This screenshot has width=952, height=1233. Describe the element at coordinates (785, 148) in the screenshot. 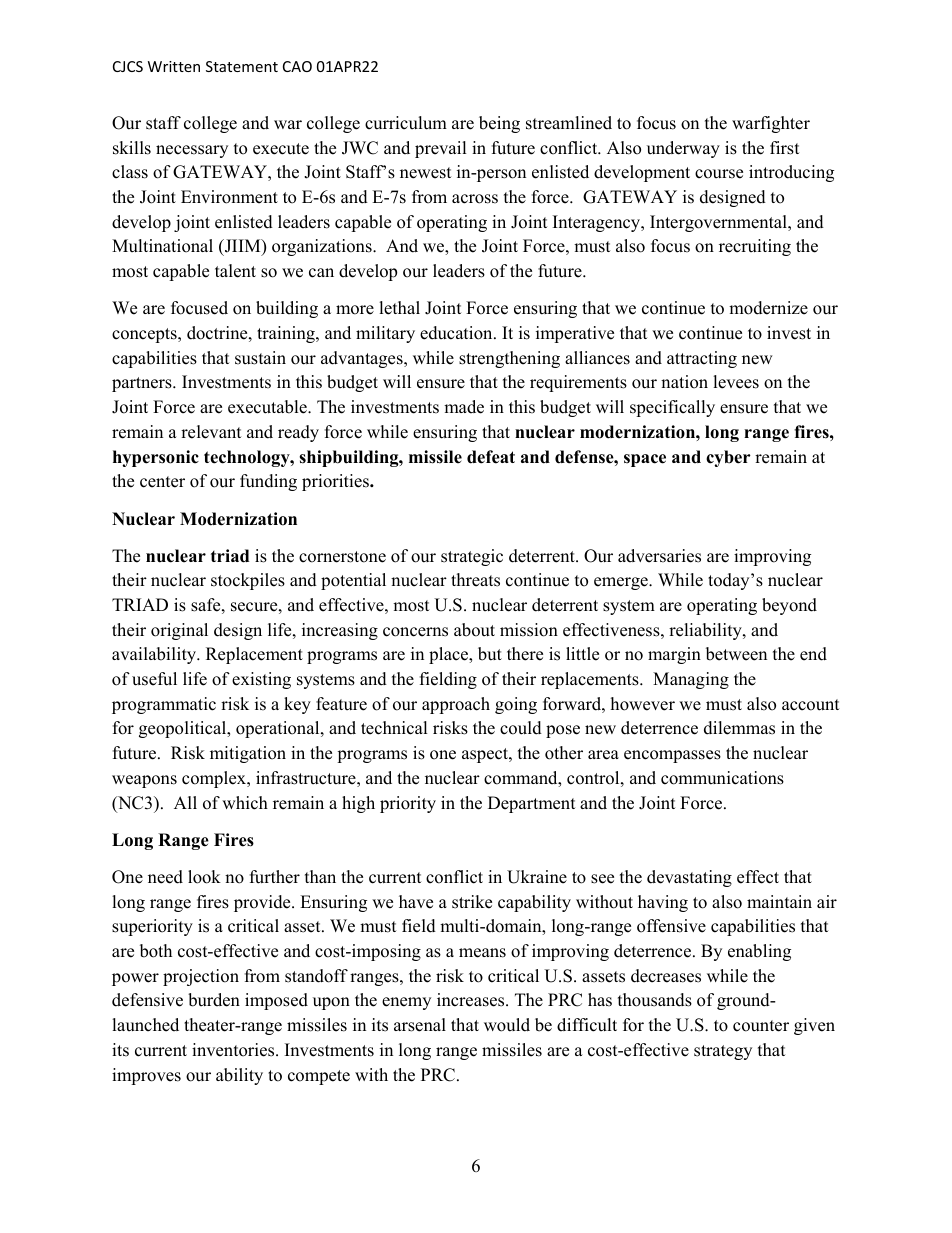

I see `first` at that location.
